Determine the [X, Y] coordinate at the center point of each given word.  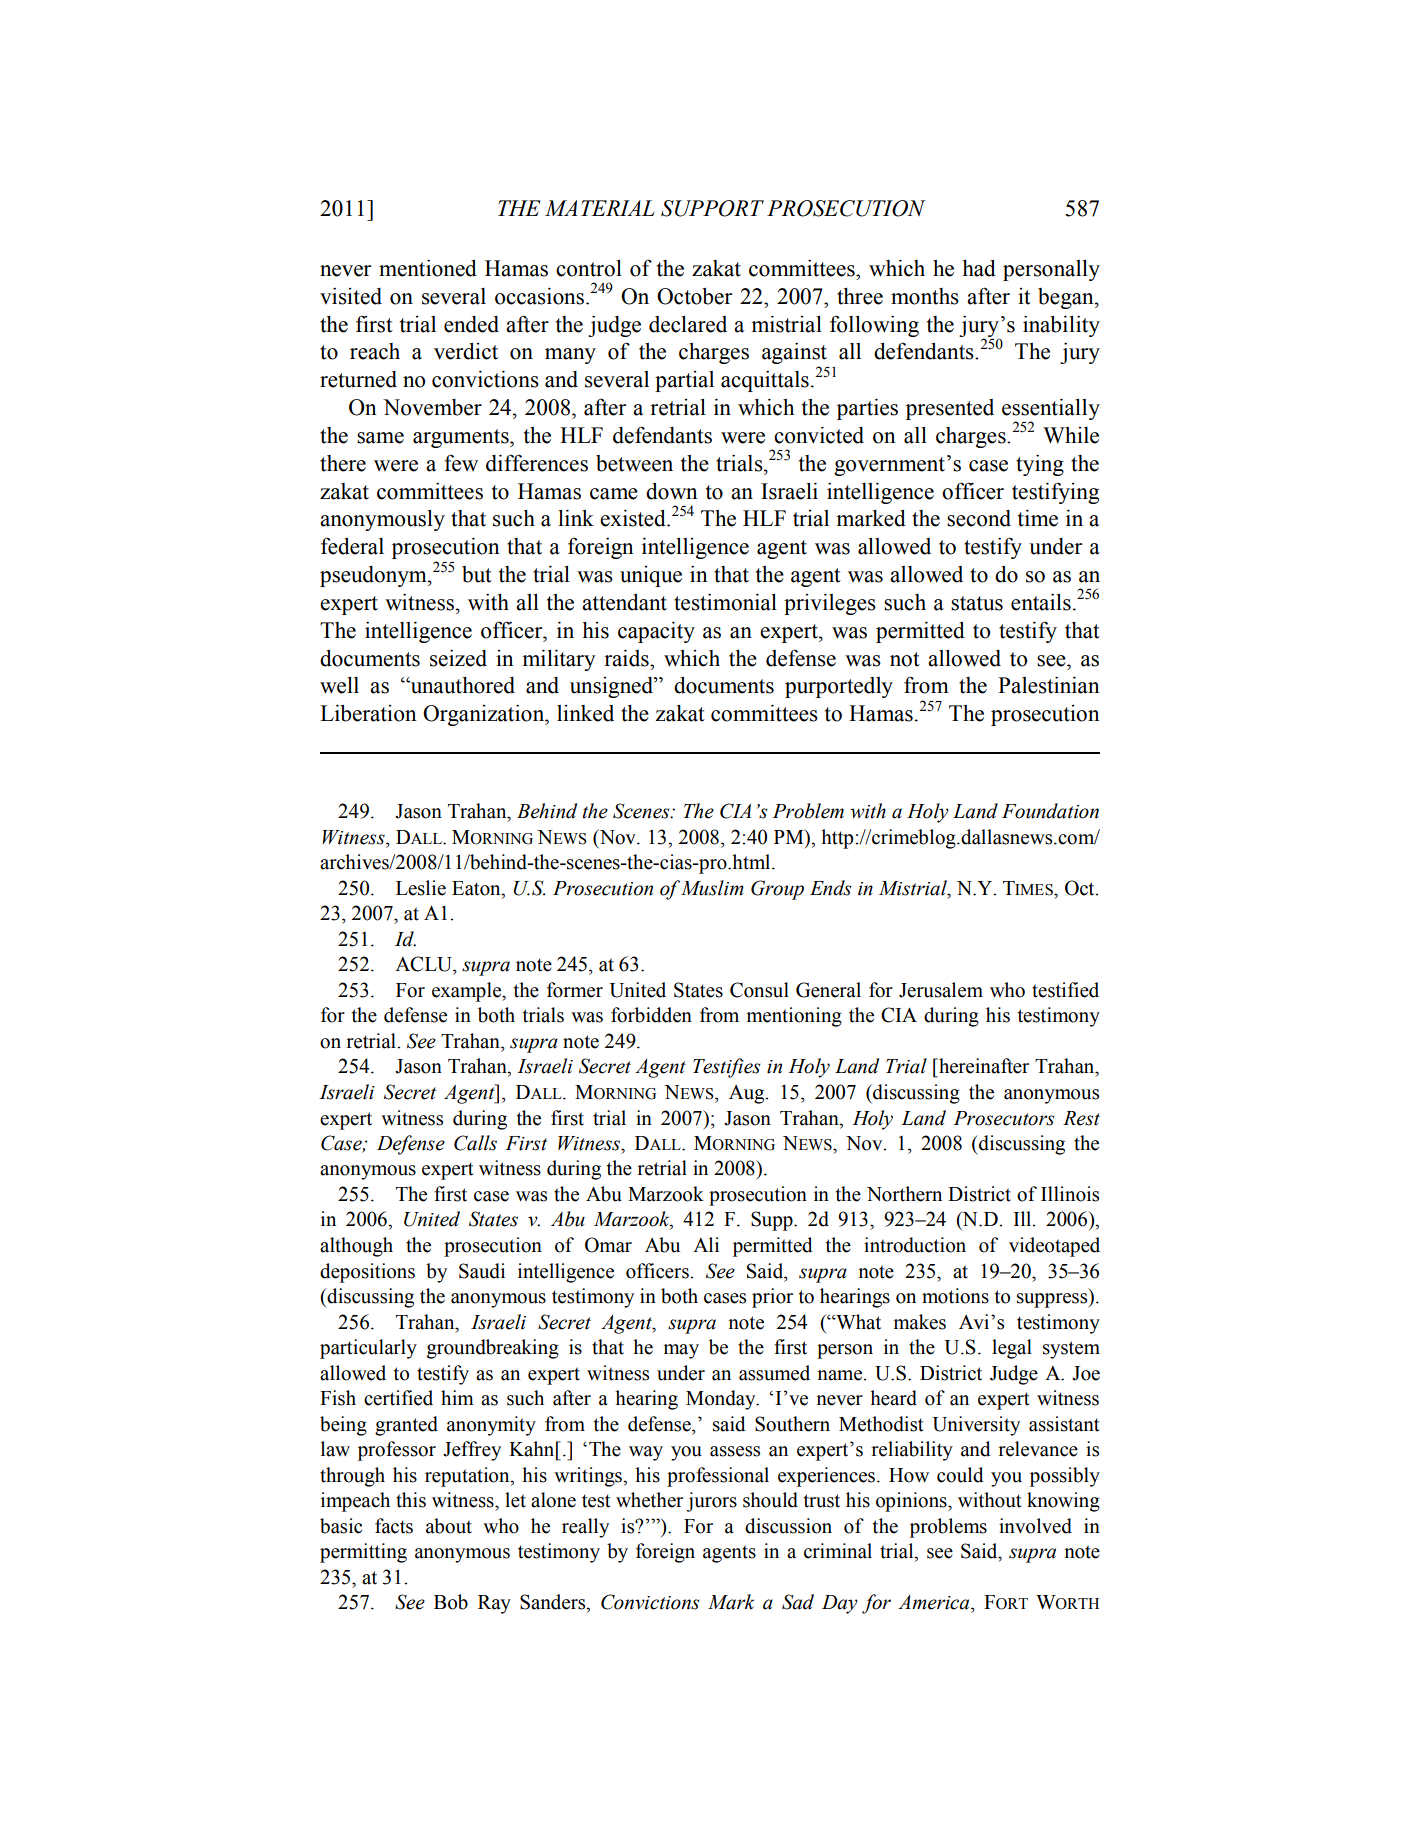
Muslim [712, 888]
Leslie [421, 888]
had [979, 268]
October [694, 296]
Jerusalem [941, 990]
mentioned [428, 268]
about [449, 1526]
